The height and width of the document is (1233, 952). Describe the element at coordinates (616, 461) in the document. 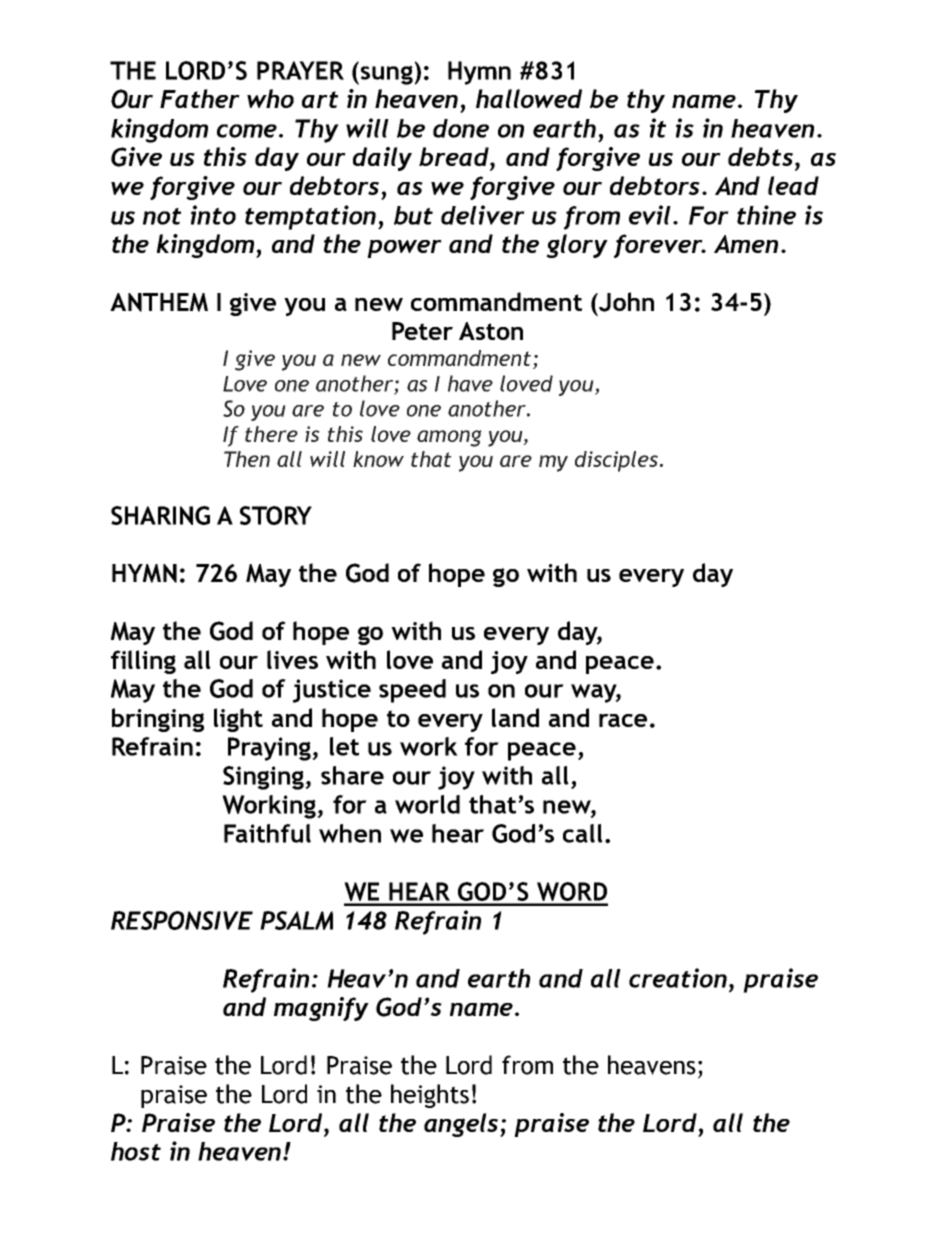

I see `disciples` at that location.
